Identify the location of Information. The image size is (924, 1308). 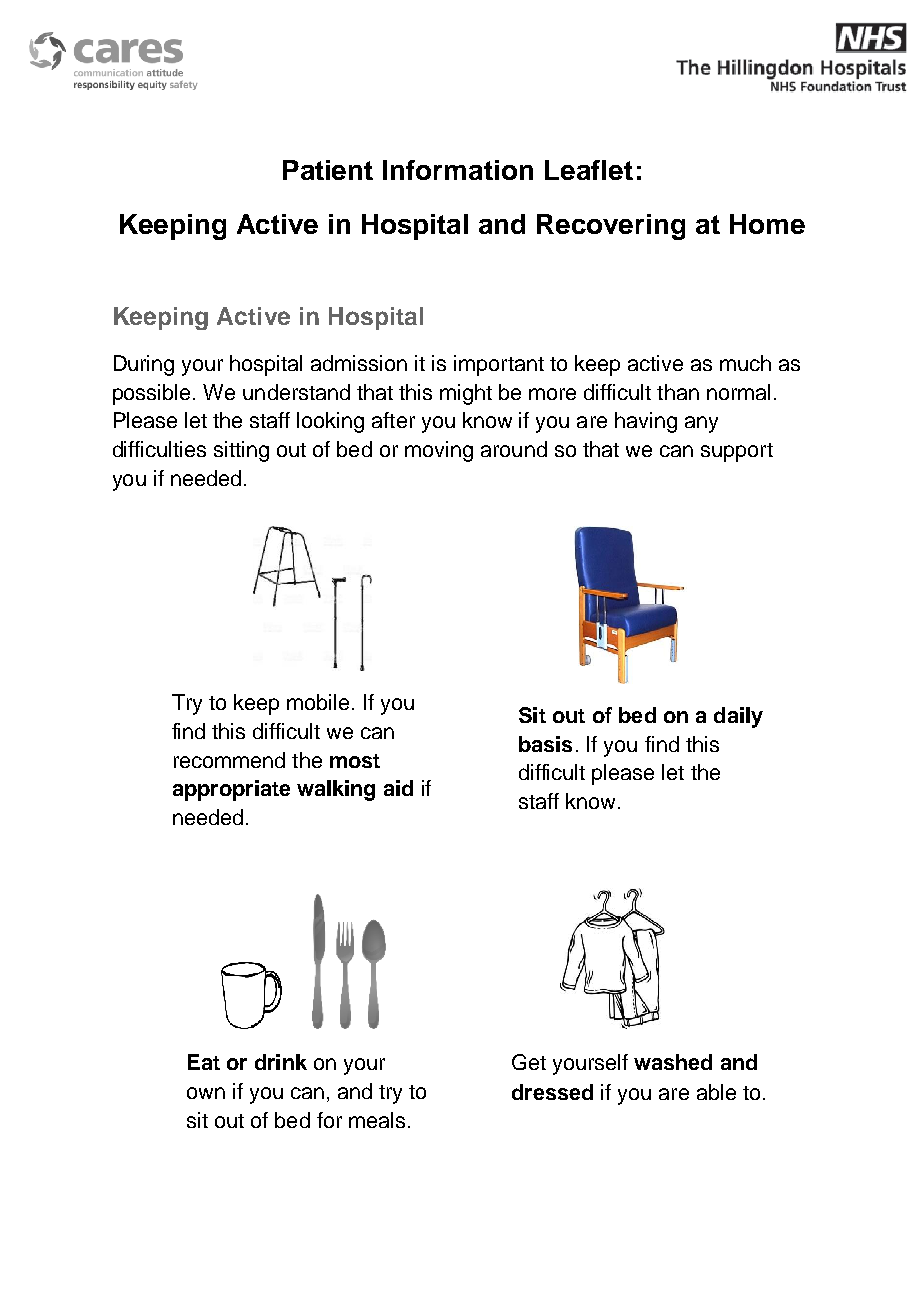
(458, 170).
